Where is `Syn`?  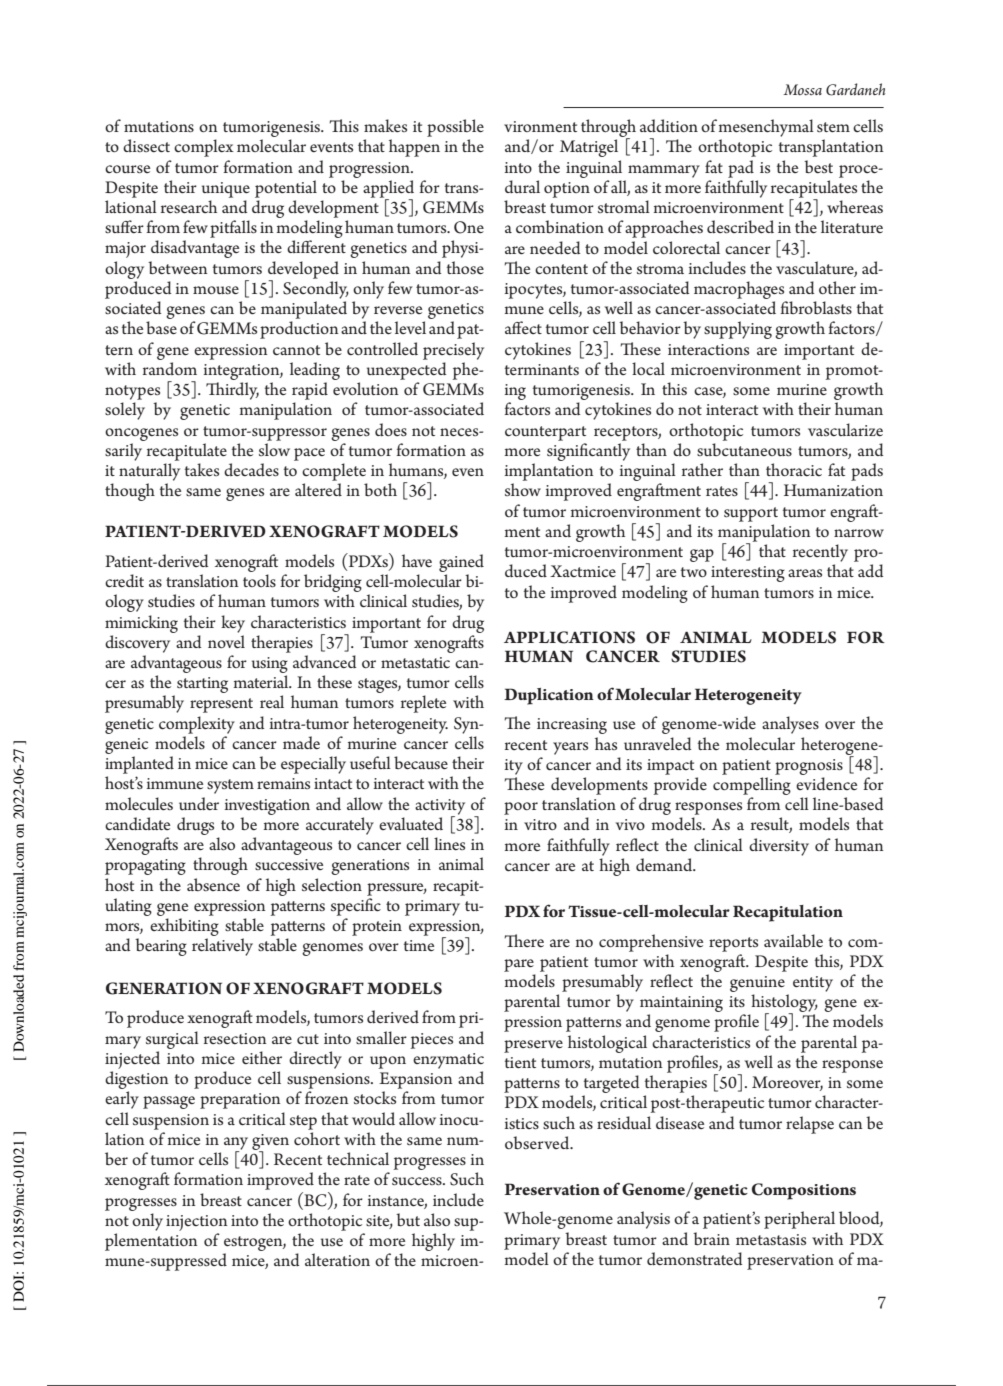 Syn is located at coordinates (467, 725).
